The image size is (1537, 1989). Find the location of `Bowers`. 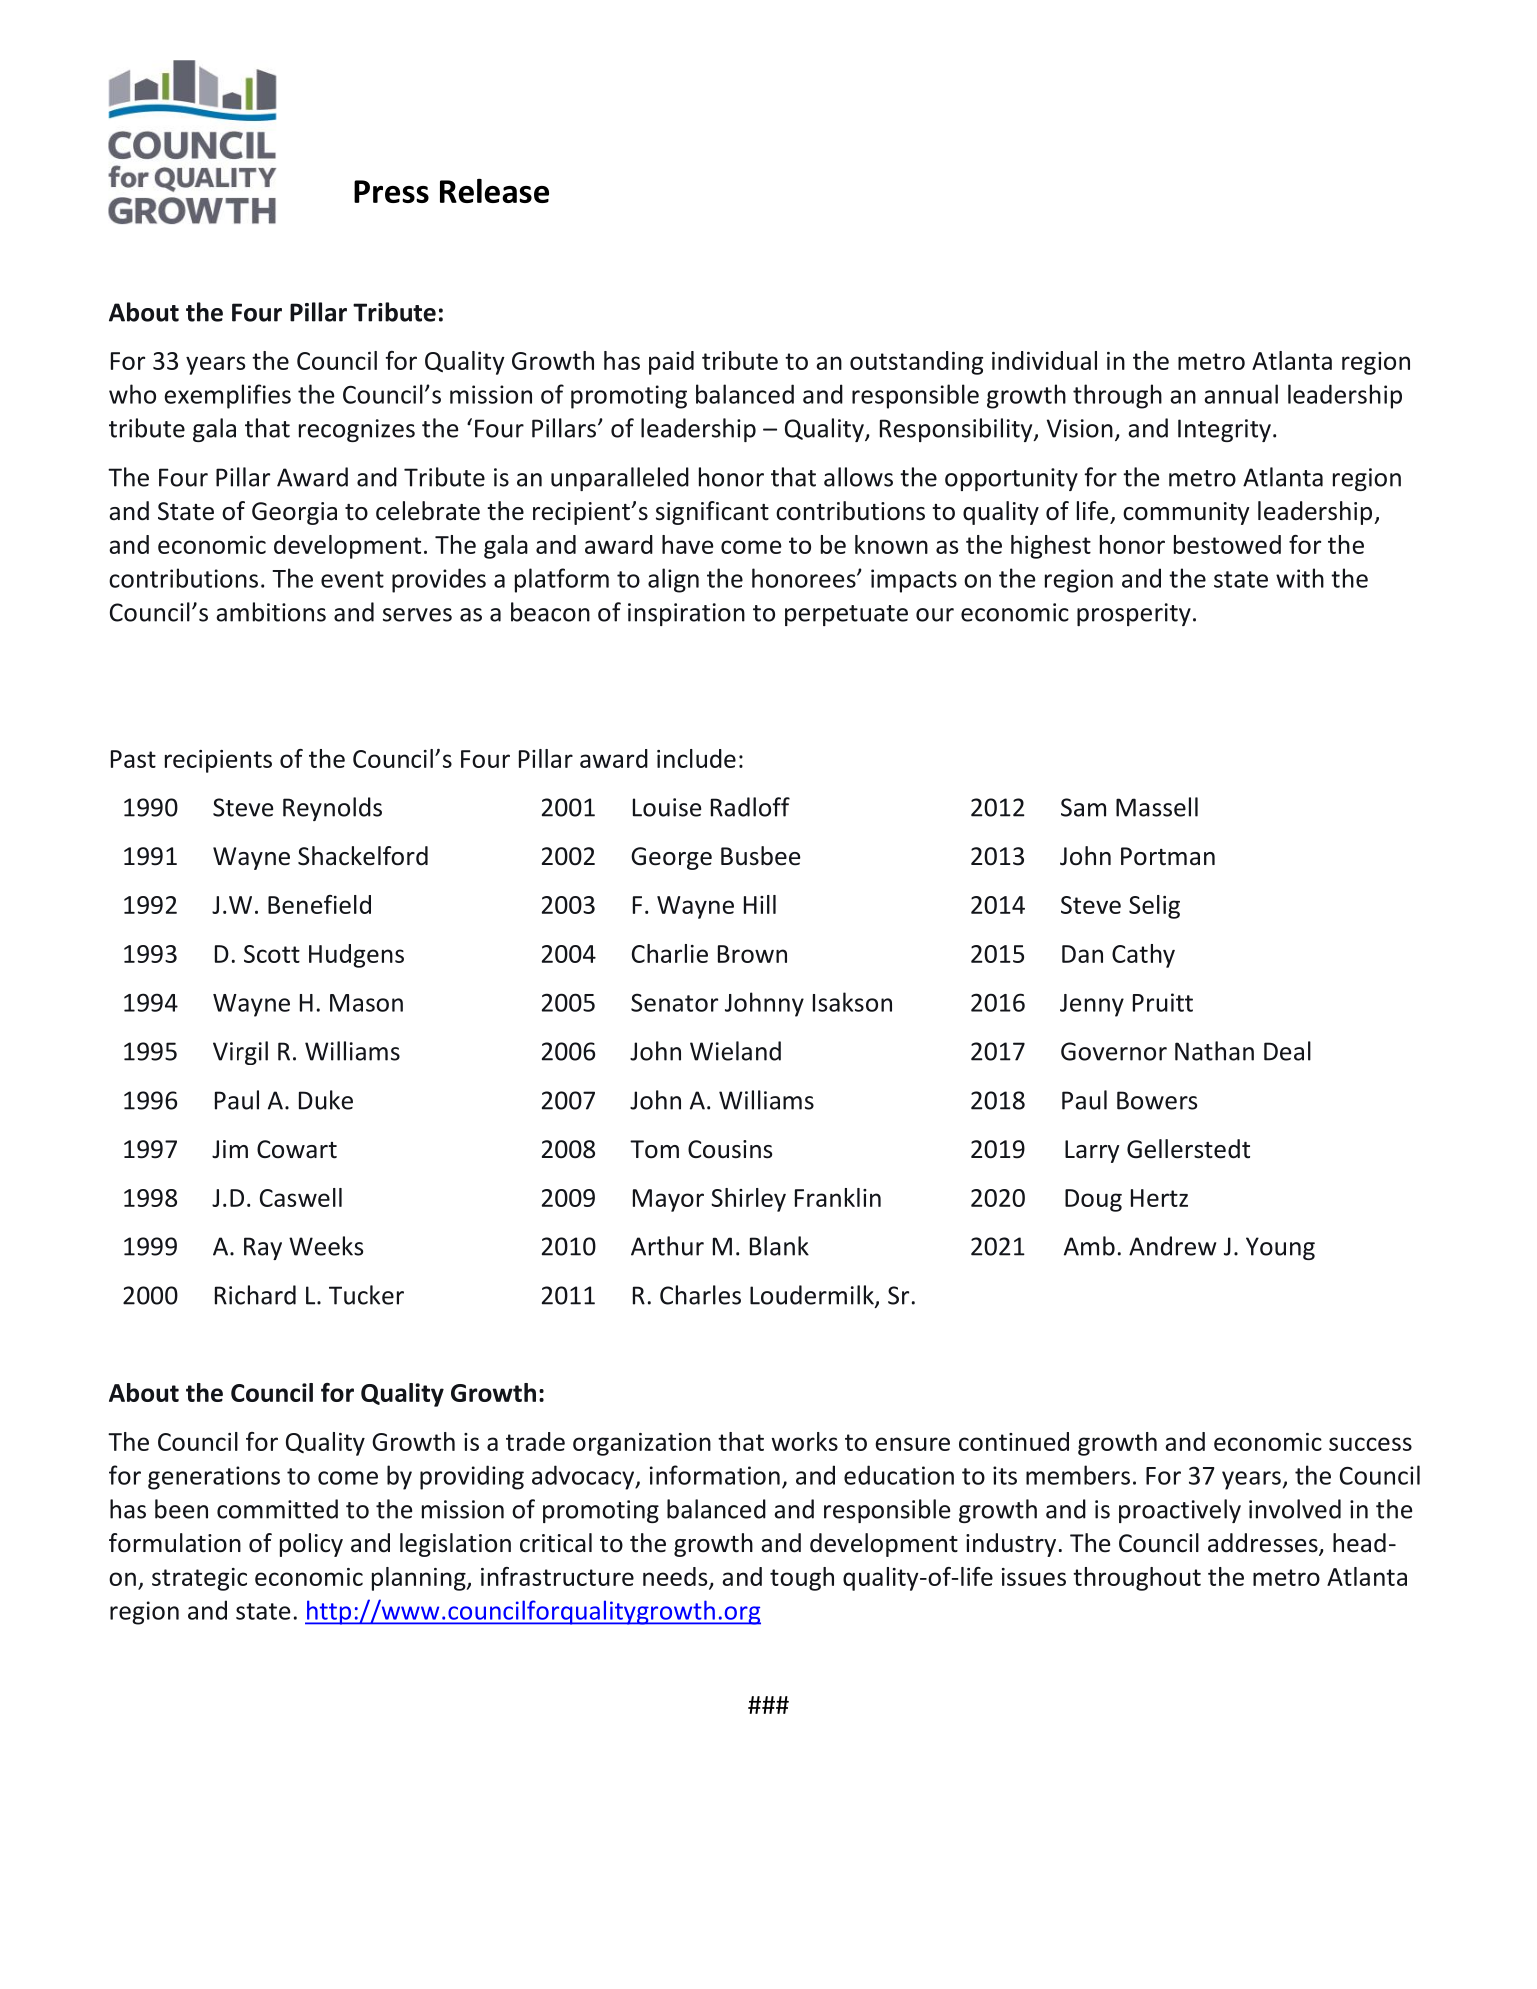

Bowers is located at coordinates (1157, 1100).
